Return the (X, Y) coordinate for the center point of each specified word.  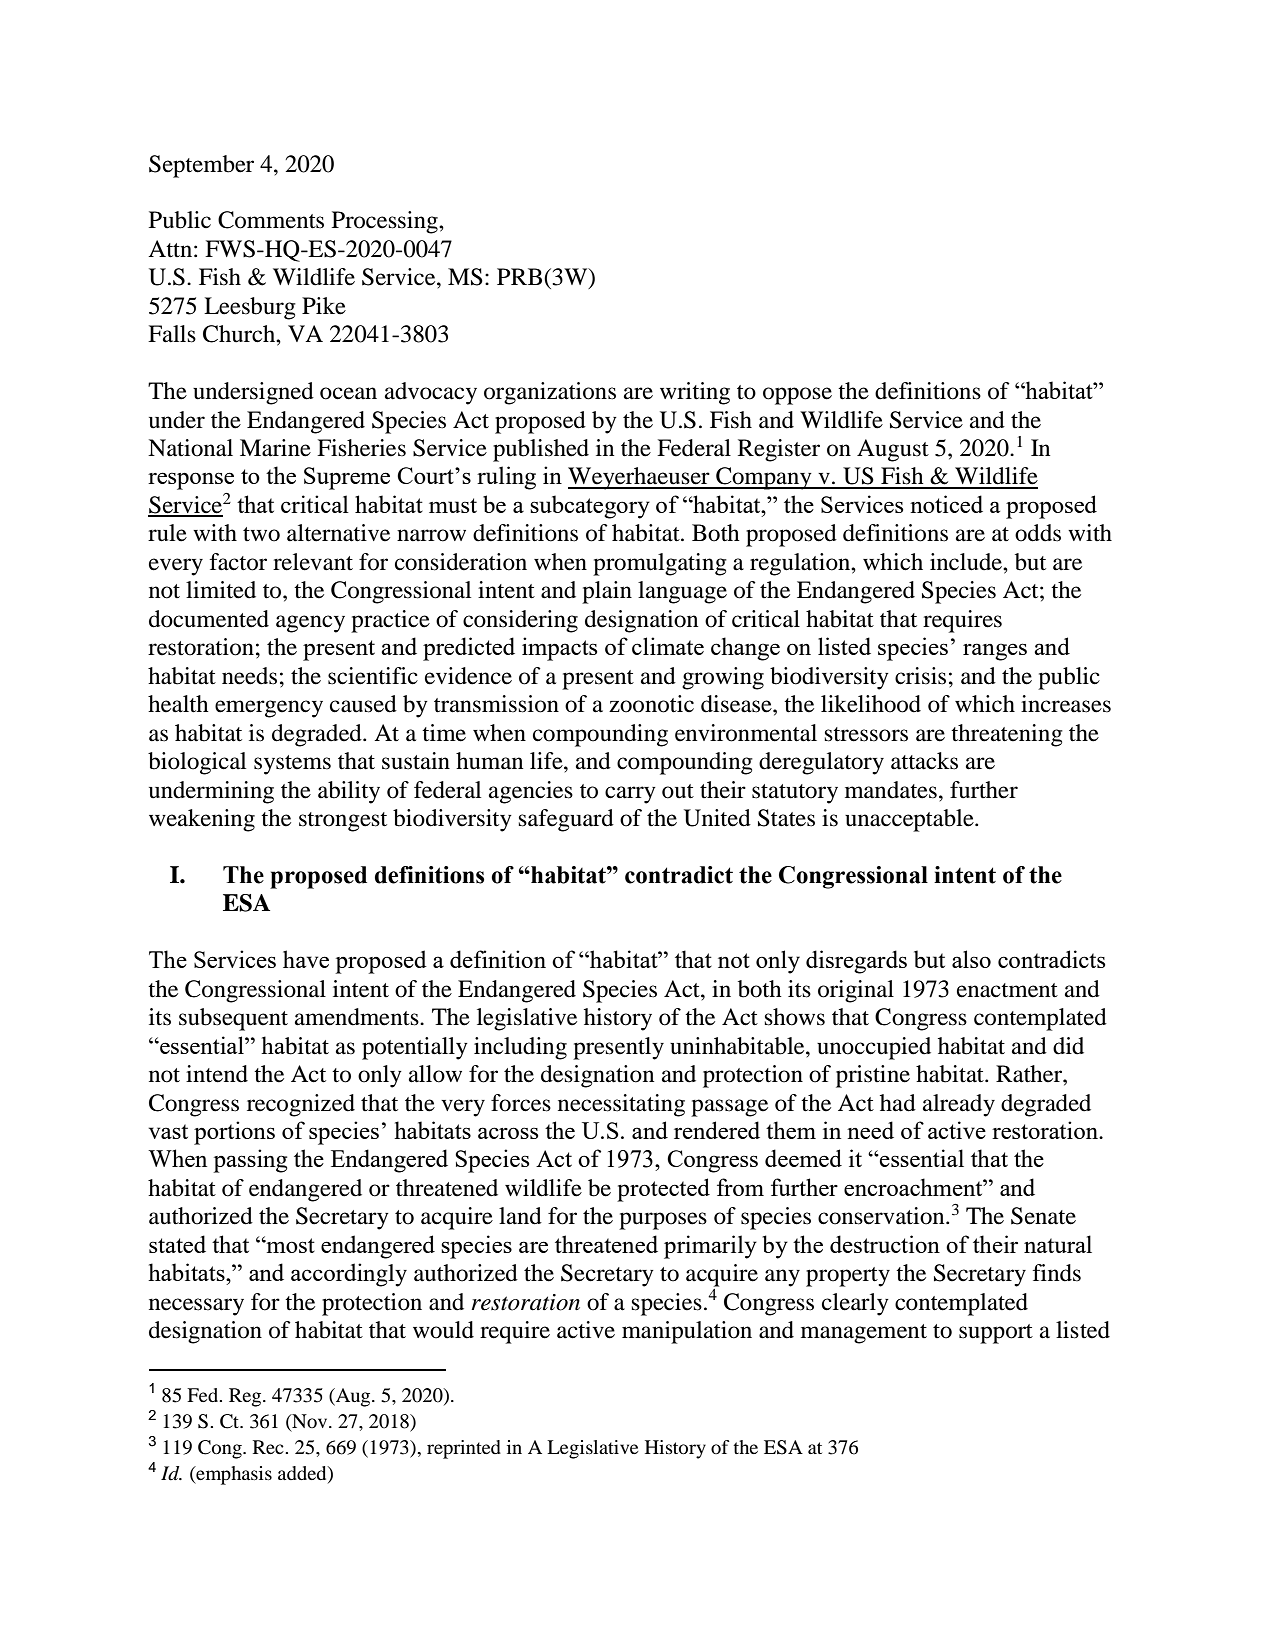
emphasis (233, 1475)
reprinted (464, 1449)
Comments (271, 220)
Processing (386, 222)
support (996, 1334)
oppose (797, 396)
